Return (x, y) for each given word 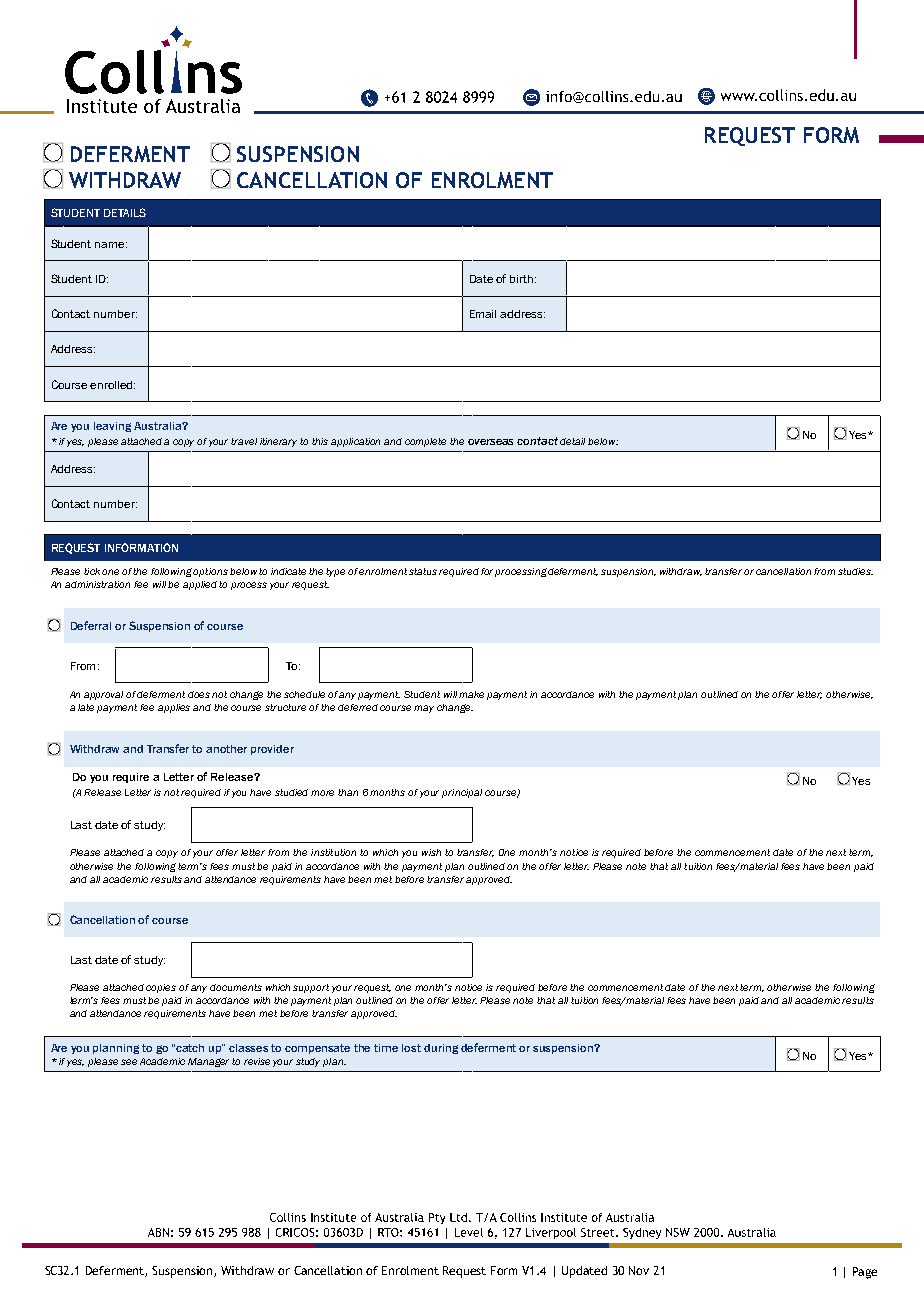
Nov (639, 1270)
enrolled (111, 385)
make (471, 694)
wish (431, 852)
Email (483, 314)
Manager (208, 1062)
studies (855, 571)
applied (201, 585)
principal (462, 793)
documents (236, 987)
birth (523, 279)
